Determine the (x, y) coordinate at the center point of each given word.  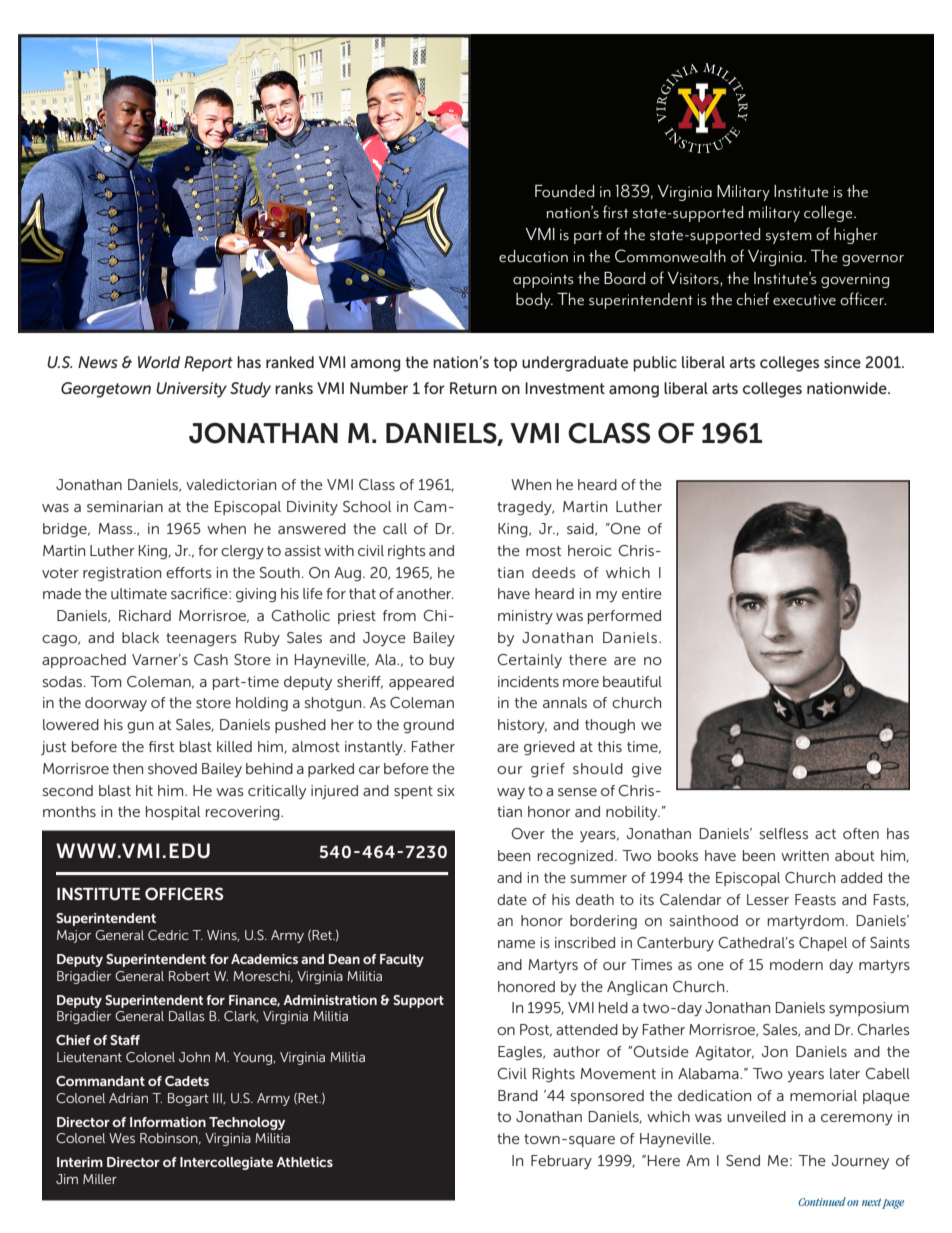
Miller (100, 1179)
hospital (173, 813)
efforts (189, 572)
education (533, 256)
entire (642, 593)
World (159, 362)
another (425, 593)
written (805, 855)
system (789, 237)
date (512, 899)
